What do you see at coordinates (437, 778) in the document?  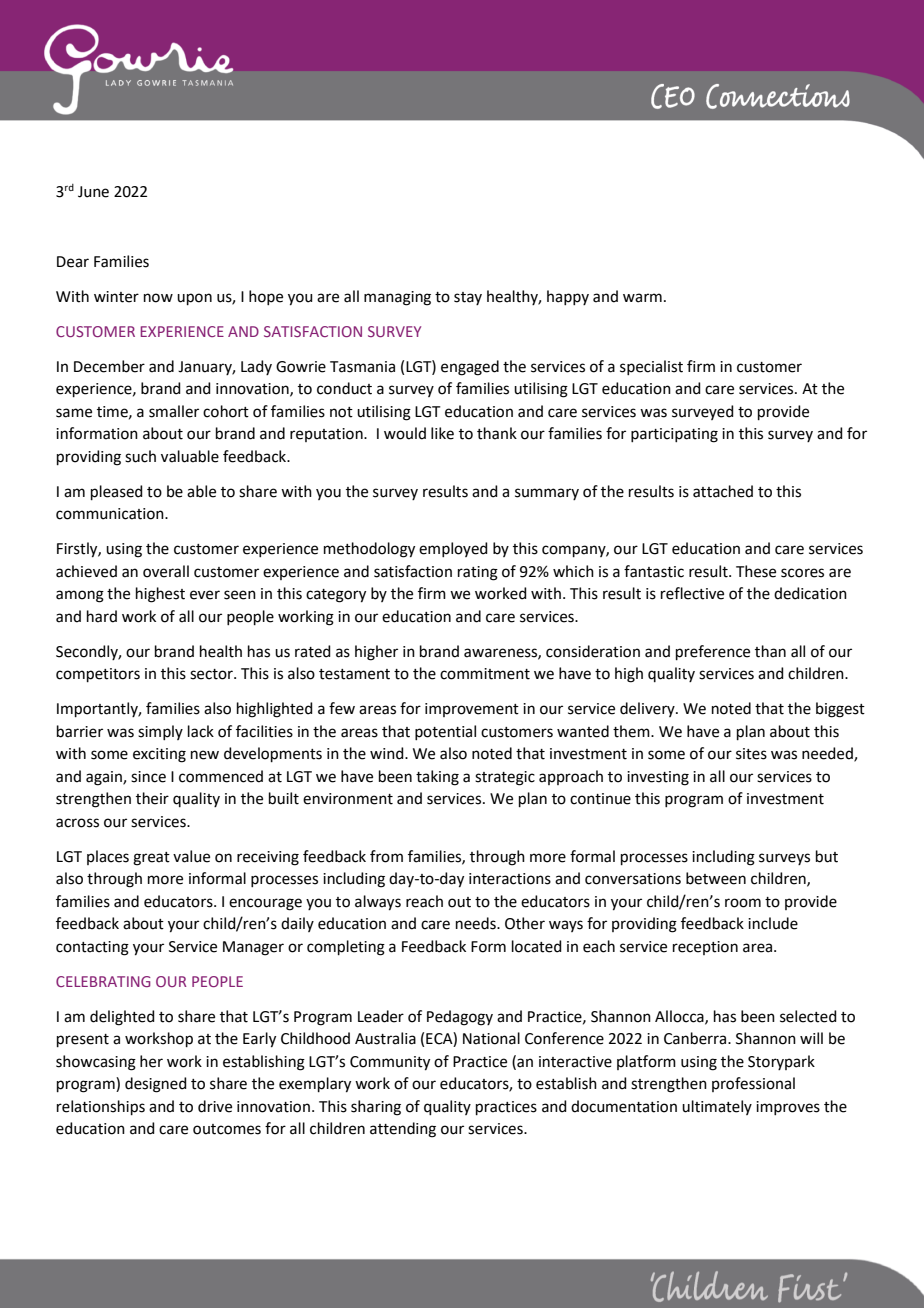 I see `taking` at bounding box center [437, 778].
